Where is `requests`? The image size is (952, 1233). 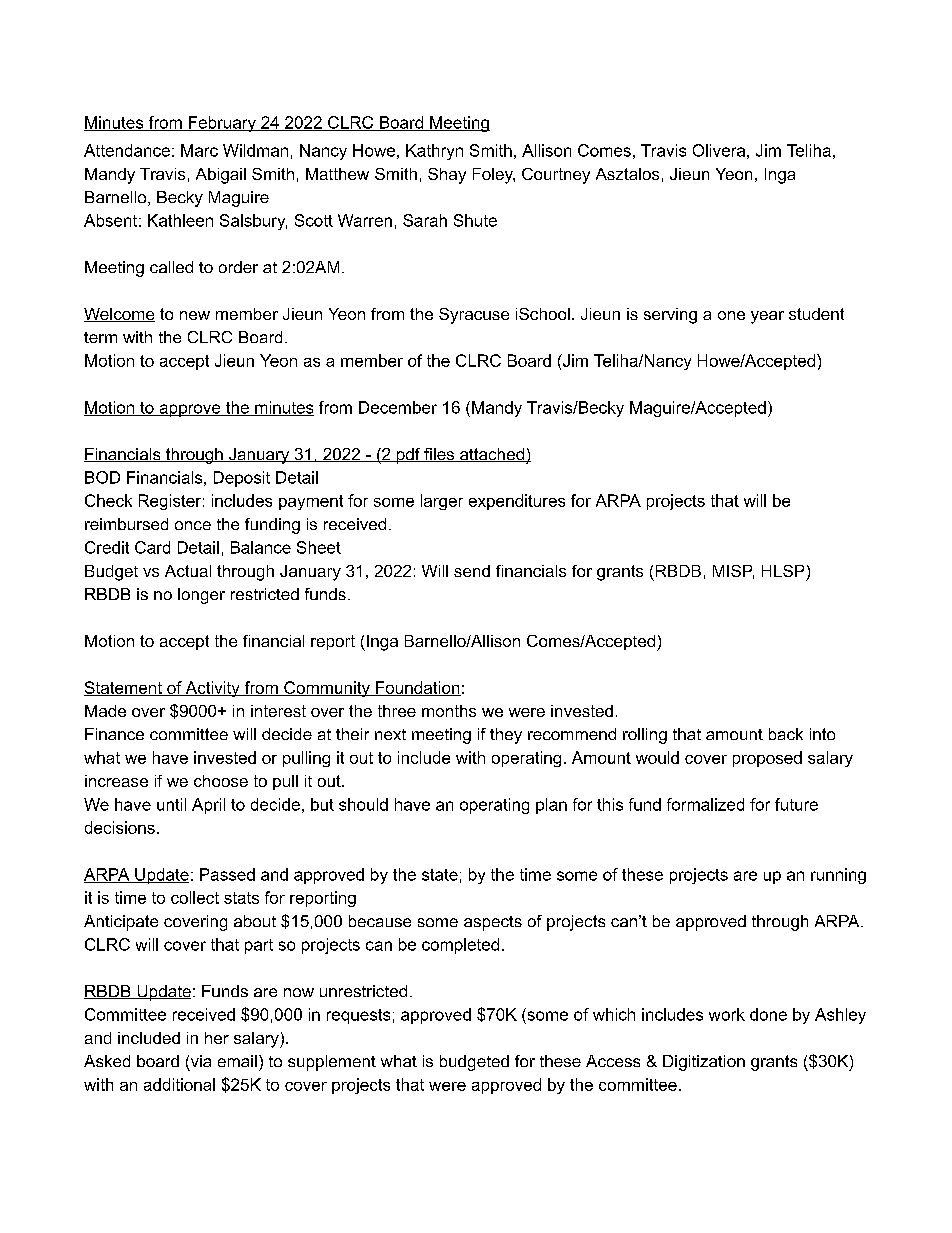 requests is located at coordinates (358, 1016).
